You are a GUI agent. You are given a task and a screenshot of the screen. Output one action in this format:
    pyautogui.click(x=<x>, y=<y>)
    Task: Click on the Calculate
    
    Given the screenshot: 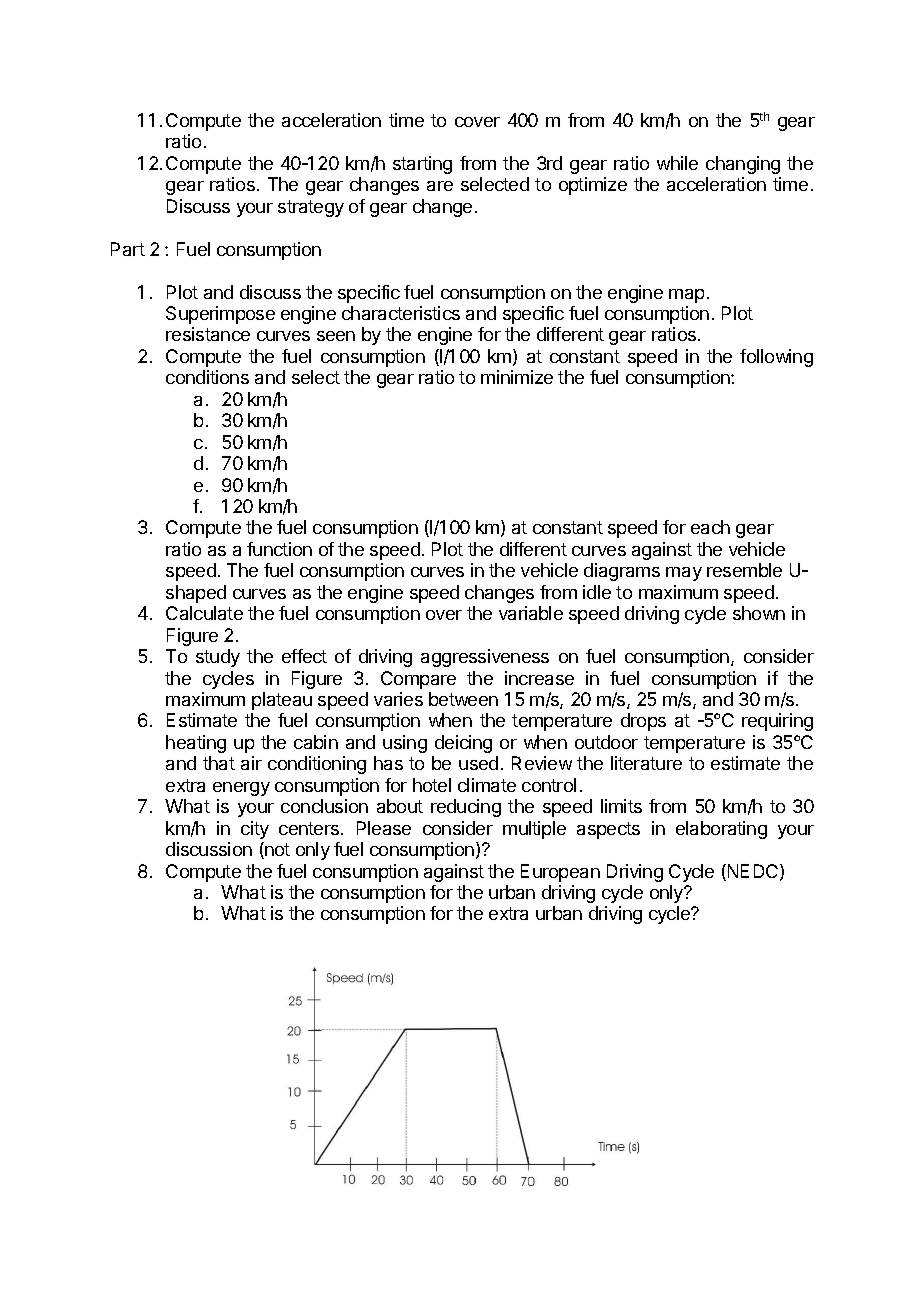 What is the action you would take?
    pyautogui.click(x=204, y=613)
